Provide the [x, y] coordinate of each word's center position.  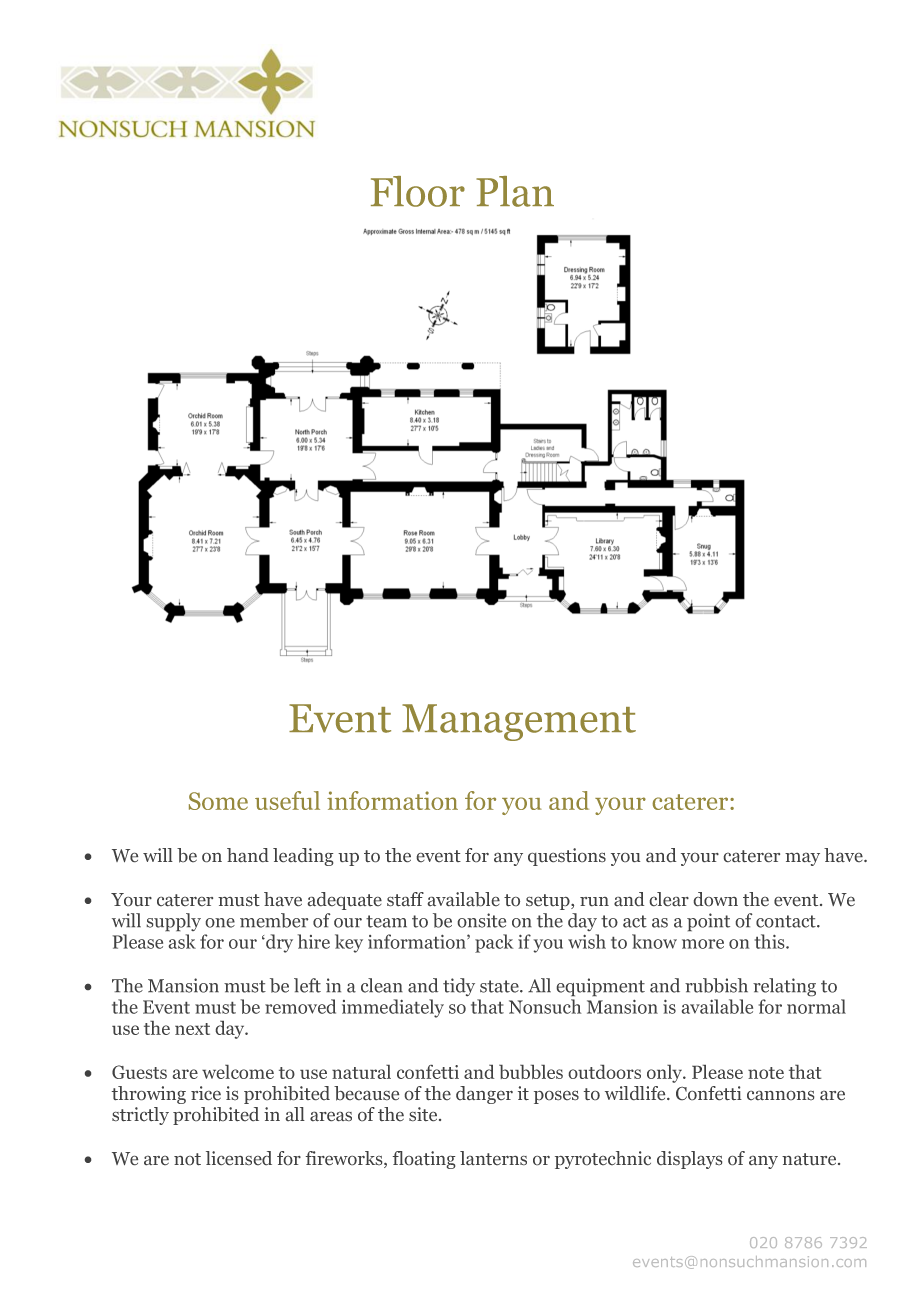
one [220, 923]
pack [494, 943]
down [716, 899]
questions [567, 857]
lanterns [493, 1158]
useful [287, 800]
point [708, 922]
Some [218, 801]
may [802, 859]
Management [519, 722]
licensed [239, 1158]
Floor [418, 191]
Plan [515, 191]
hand [248, 855]
